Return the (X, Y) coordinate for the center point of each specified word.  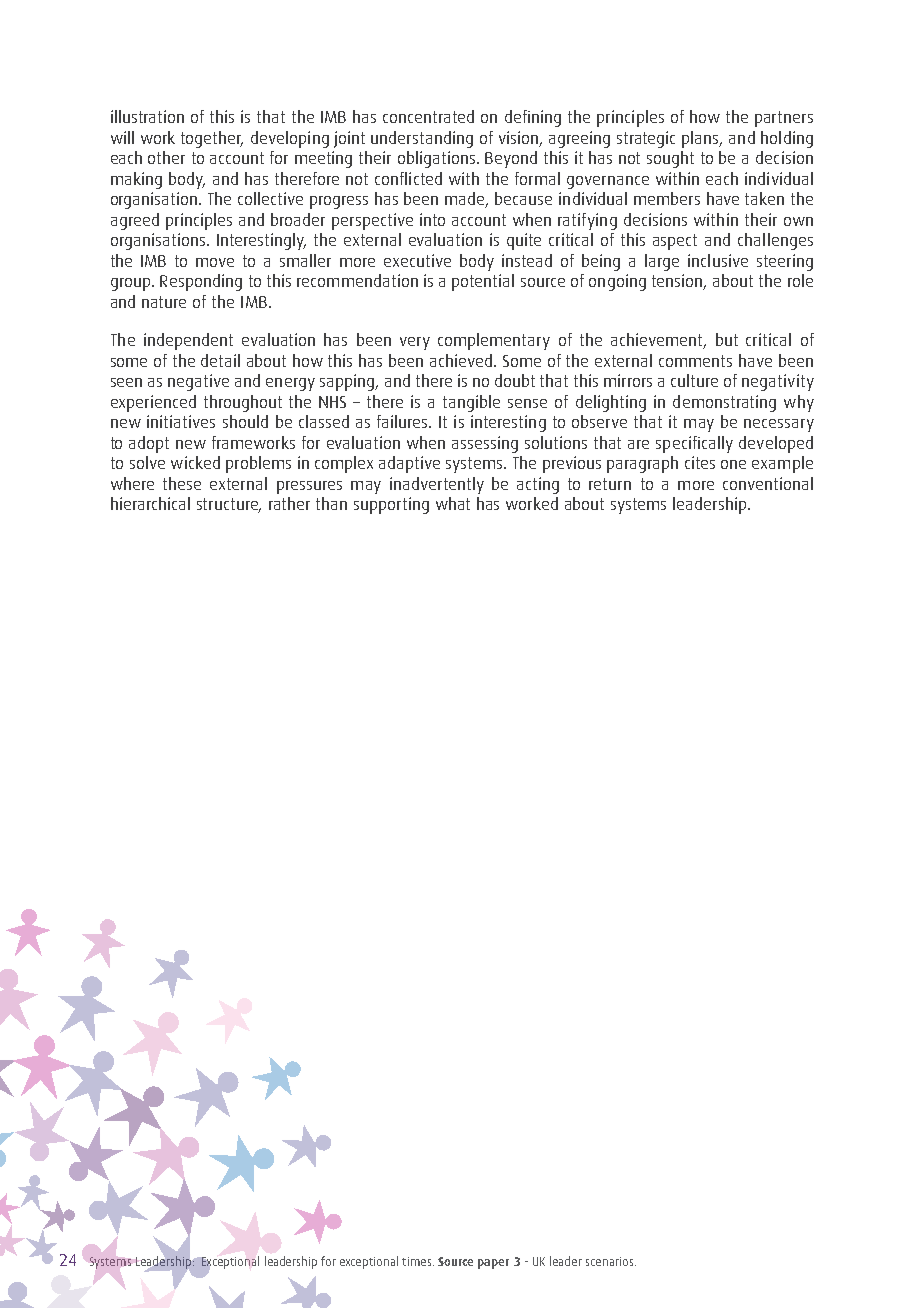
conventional (768, 483)
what (453, 503)
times (416, 1261)
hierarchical (150, 503)
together (212, 139)
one (733, 464)
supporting (391, 505)
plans (702, 139)
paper (493, 1264)
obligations (438, 159)
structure (229, 505)
